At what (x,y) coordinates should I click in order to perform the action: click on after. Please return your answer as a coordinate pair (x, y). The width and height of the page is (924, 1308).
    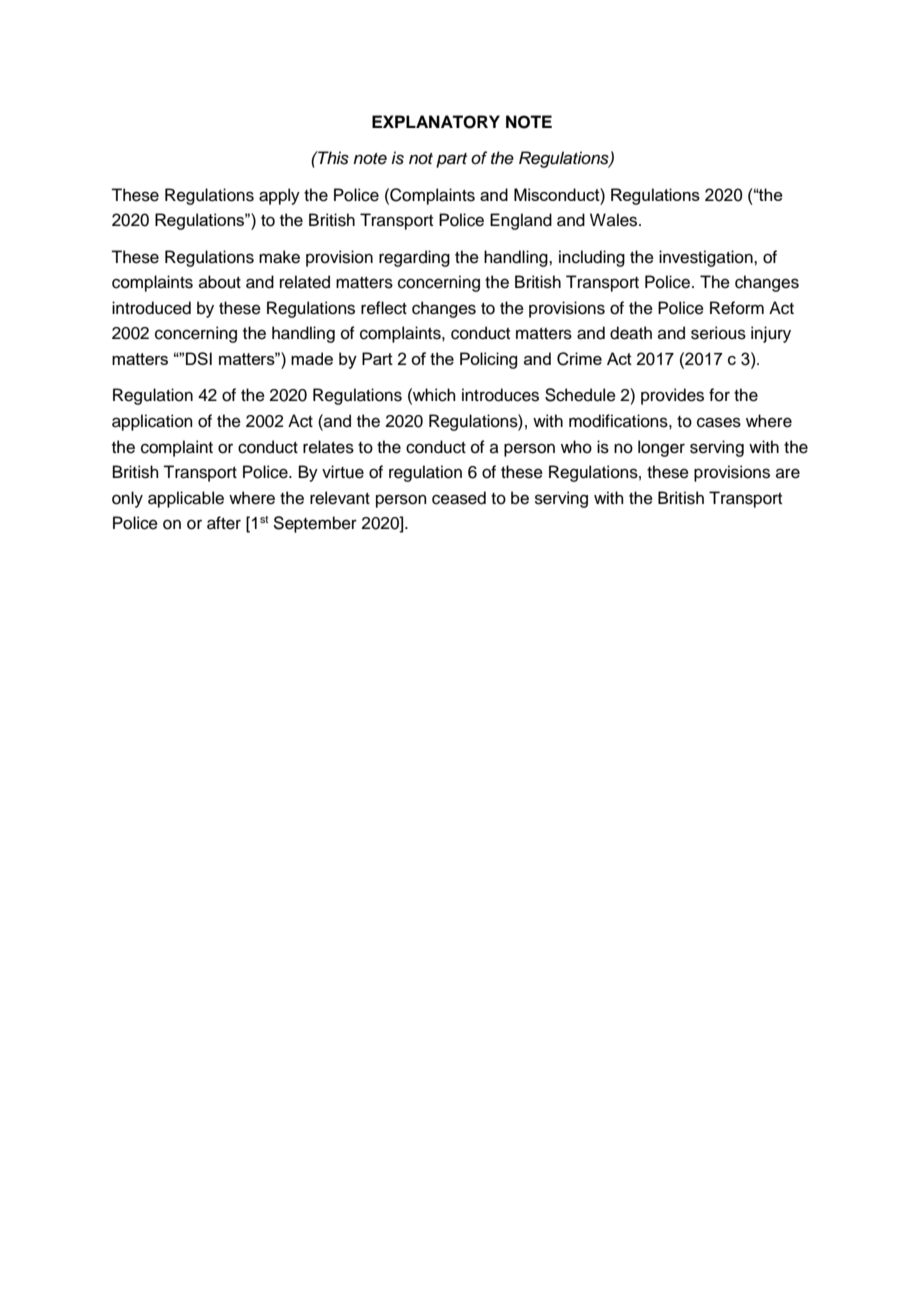
    Looking at the image, I should click on (224, 523).
